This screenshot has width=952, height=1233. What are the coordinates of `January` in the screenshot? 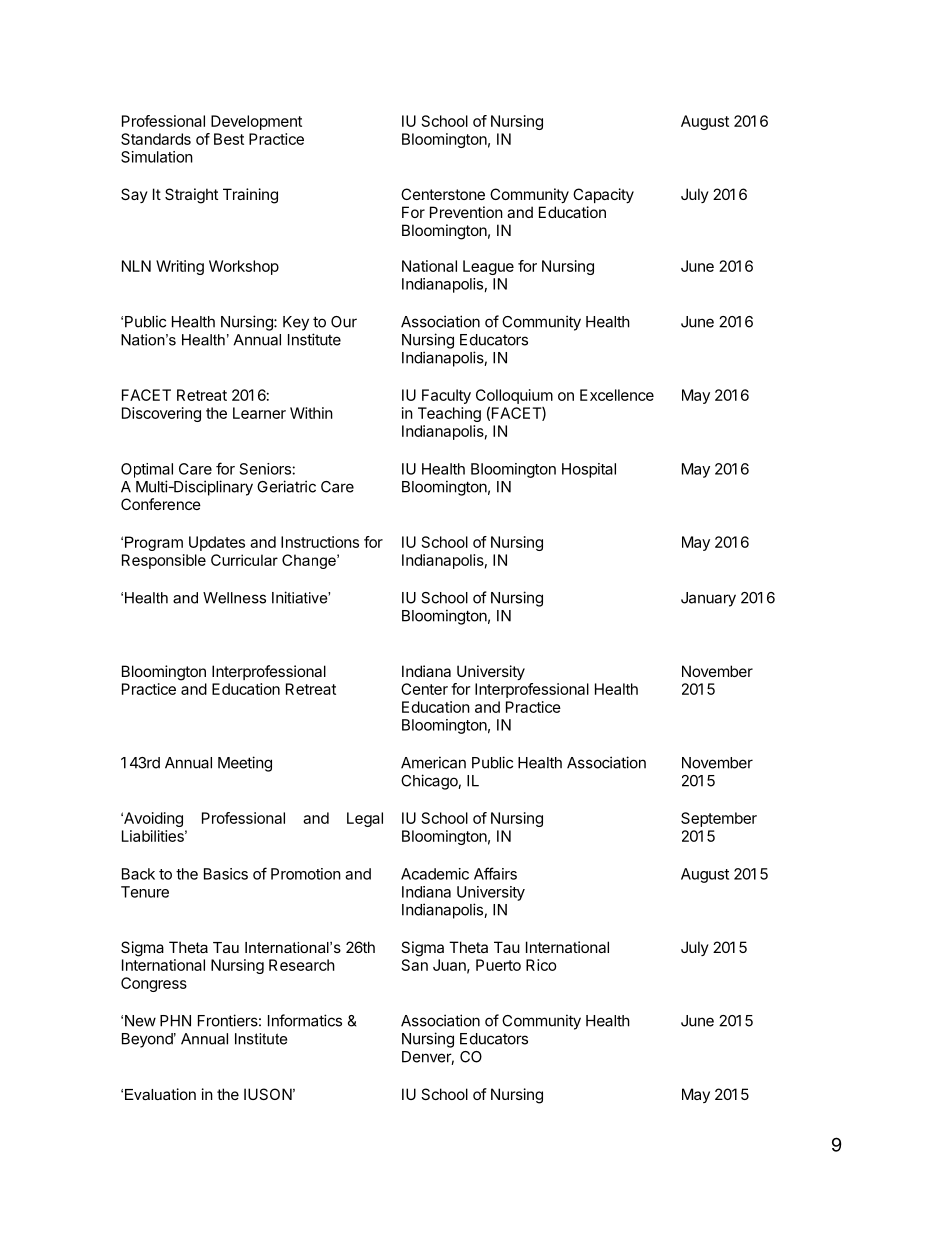 It's located at (708, 599).
